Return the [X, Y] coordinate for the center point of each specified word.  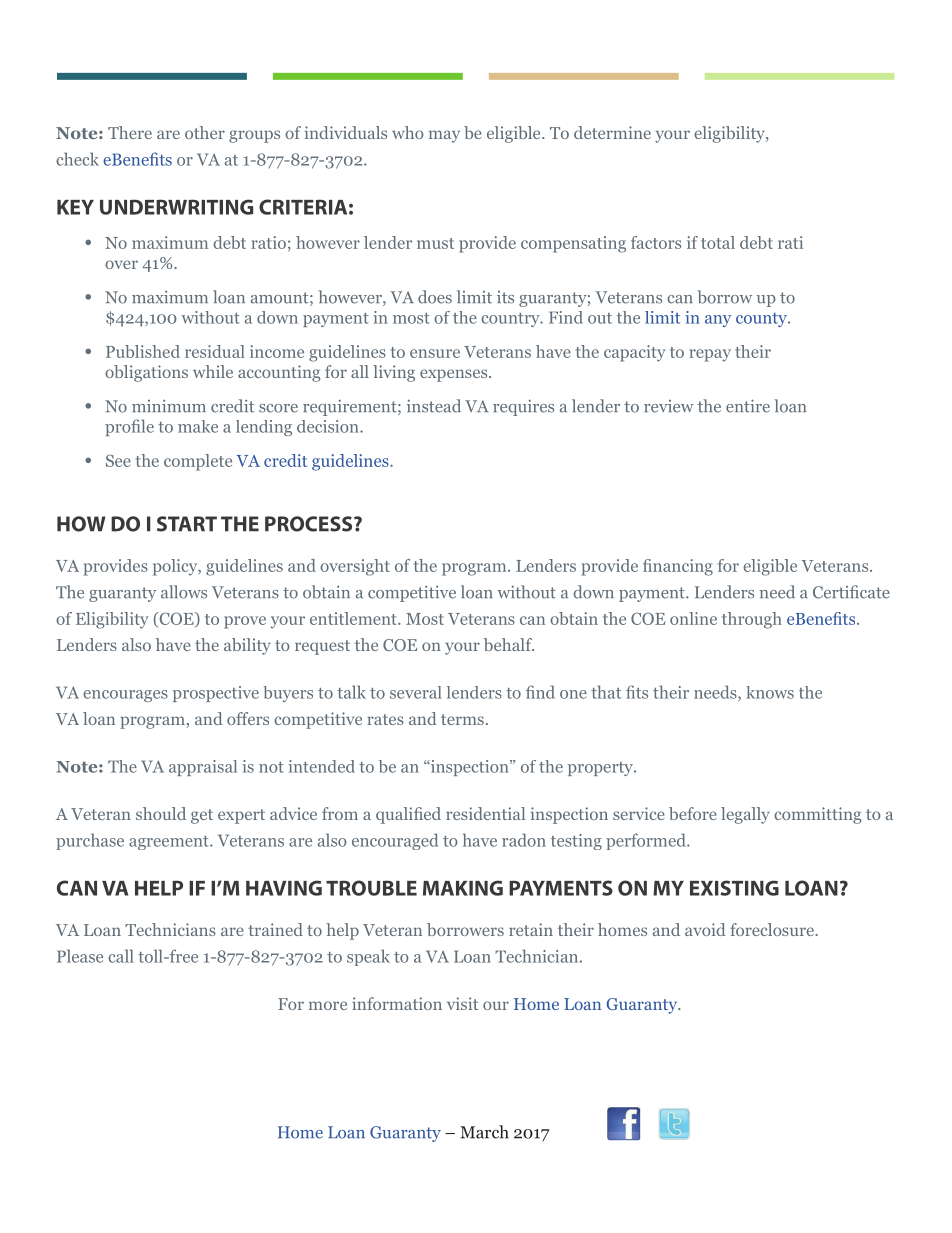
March [484, 1132]
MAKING [463, 888]
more [328, 1005]
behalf [509, 644]
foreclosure [773, 929]
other [205, 132]
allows [184, 592]
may [444, 136]
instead [434, 406]
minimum [169, 406]
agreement [170, 843]
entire [748, 406]
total [718, 242]
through [752, 620]
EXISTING [734, 888]
